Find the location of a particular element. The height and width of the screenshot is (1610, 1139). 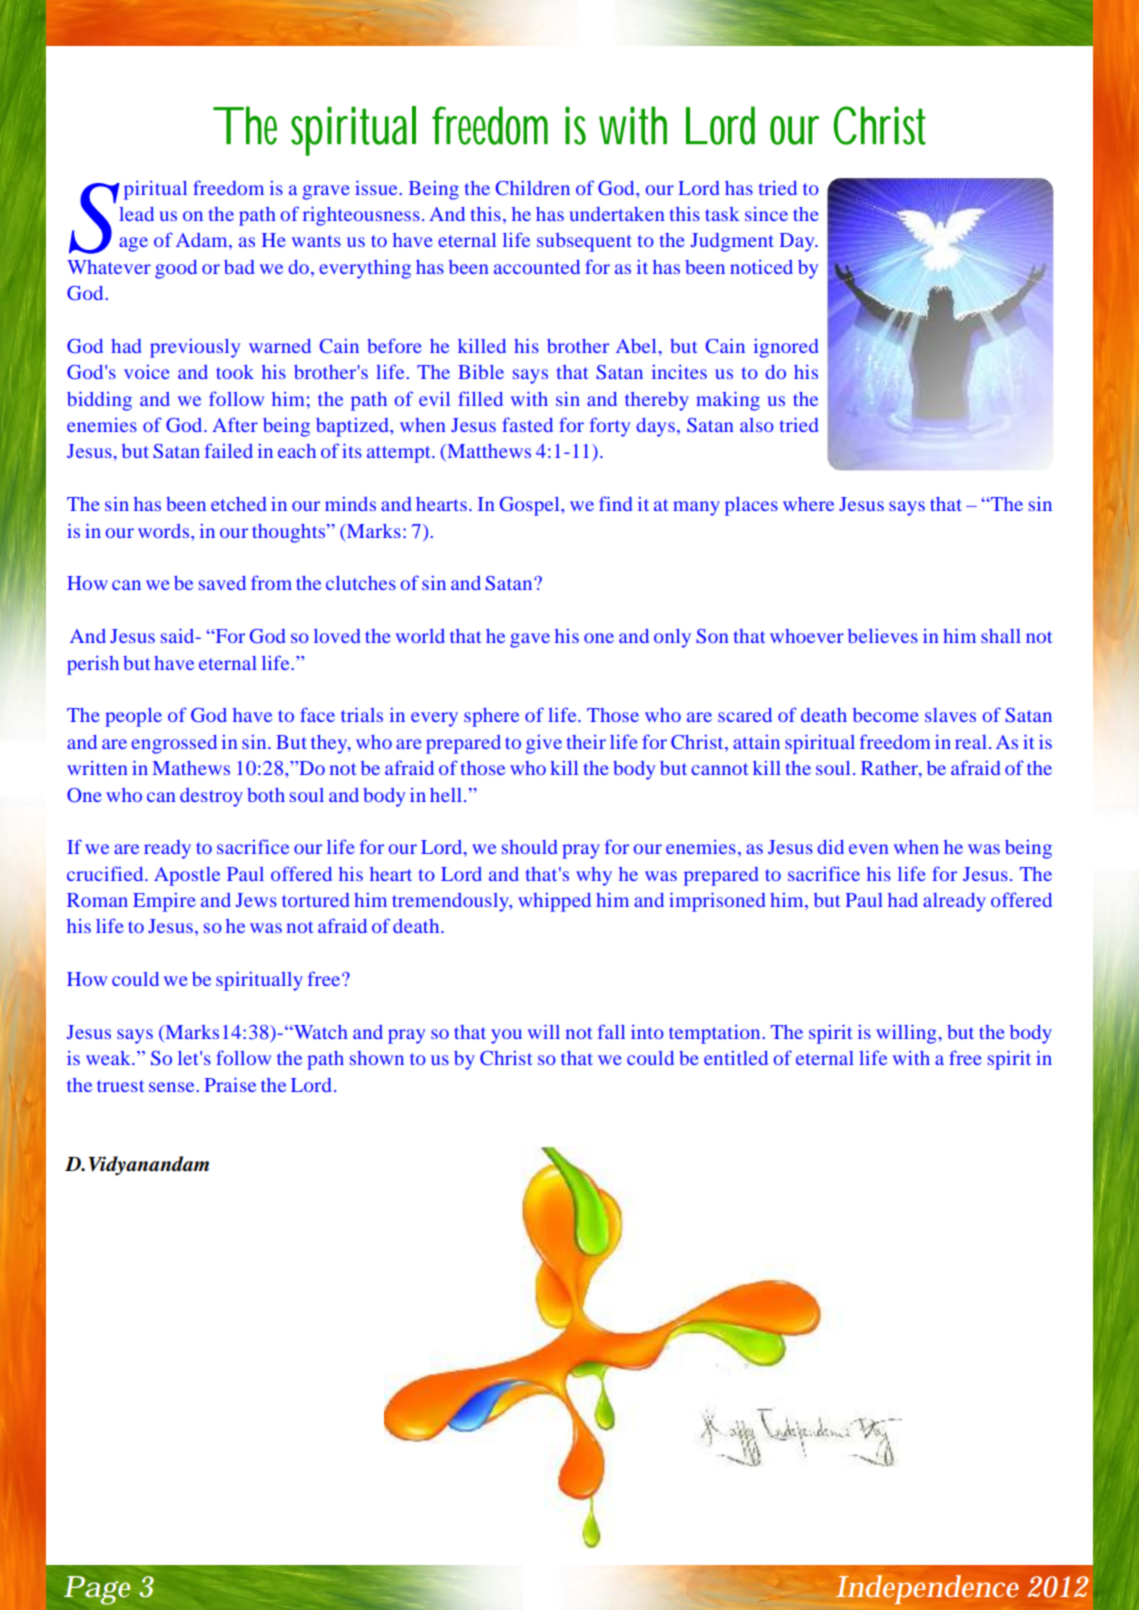

you is located at coordinates (506, 1036).
